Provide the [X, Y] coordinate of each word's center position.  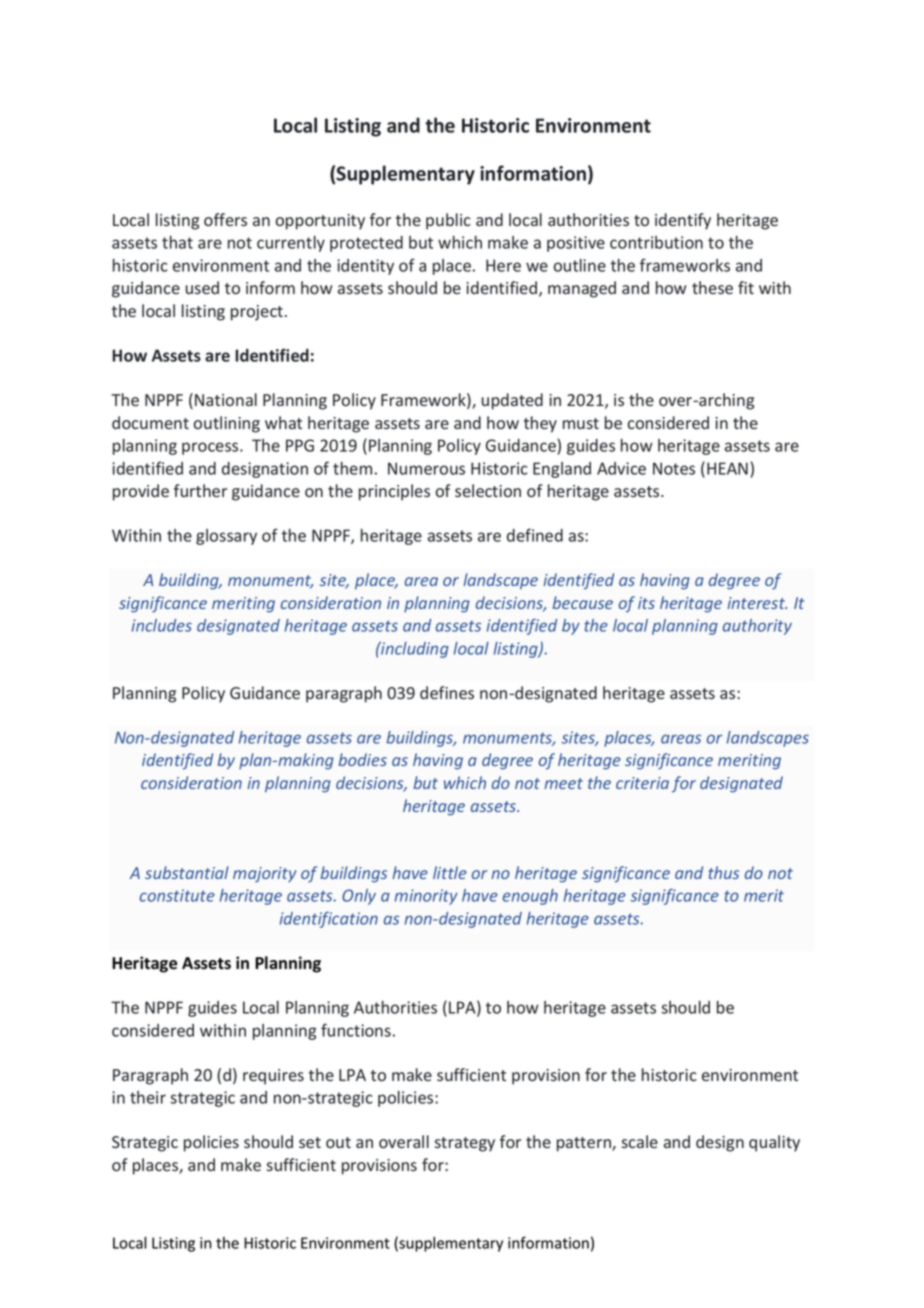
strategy [464, 1144]
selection [488, 490]
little [450, 872]
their [148, 1097]
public [448, 221]
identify [683, 221]
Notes [674, 468]
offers [225, 219]
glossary [226, 537]
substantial [187, 872]
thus [724, 872]
